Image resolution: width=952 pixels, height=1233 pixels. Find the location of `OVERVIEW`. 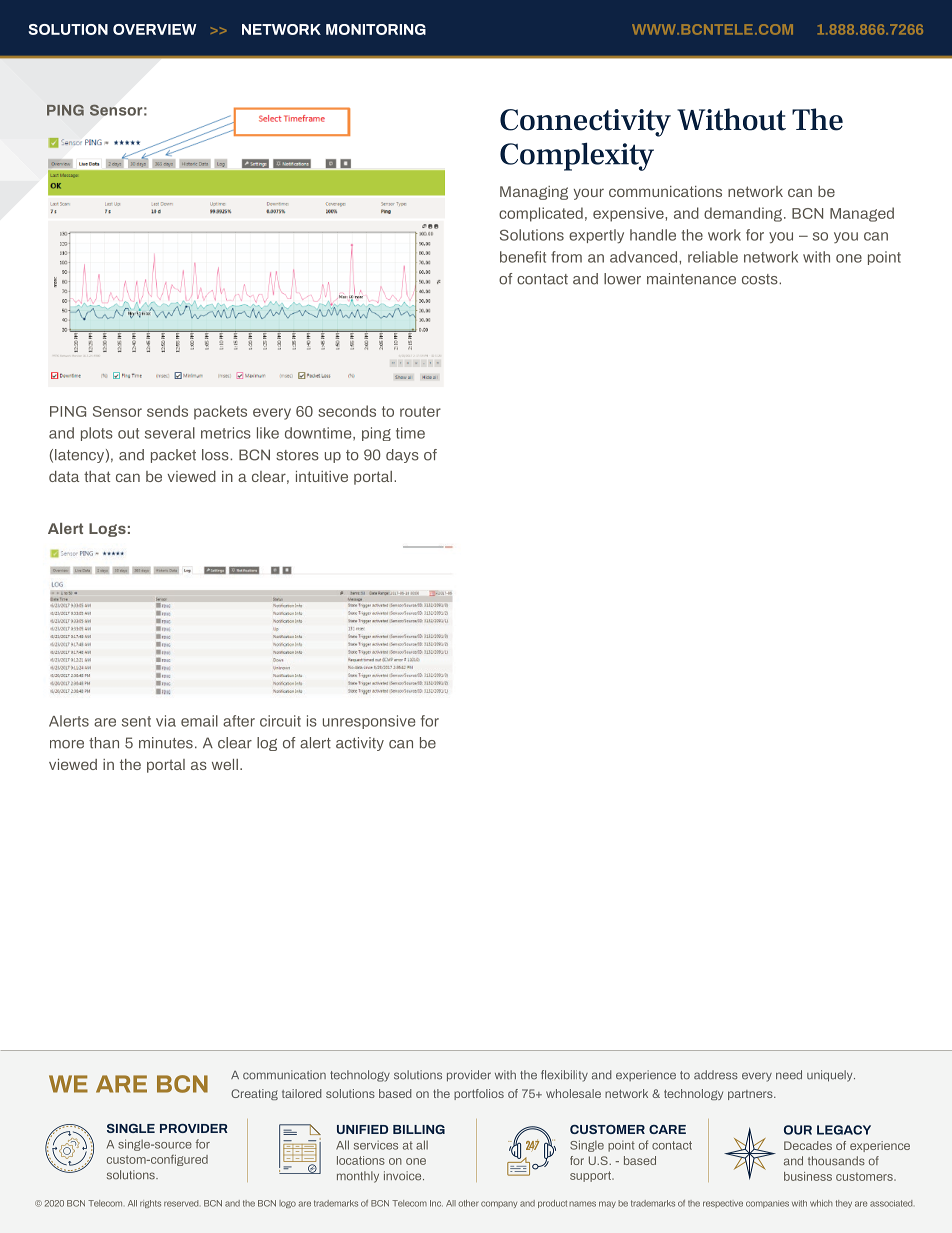

OVERVIEW is located at coordinates (155, 29).
